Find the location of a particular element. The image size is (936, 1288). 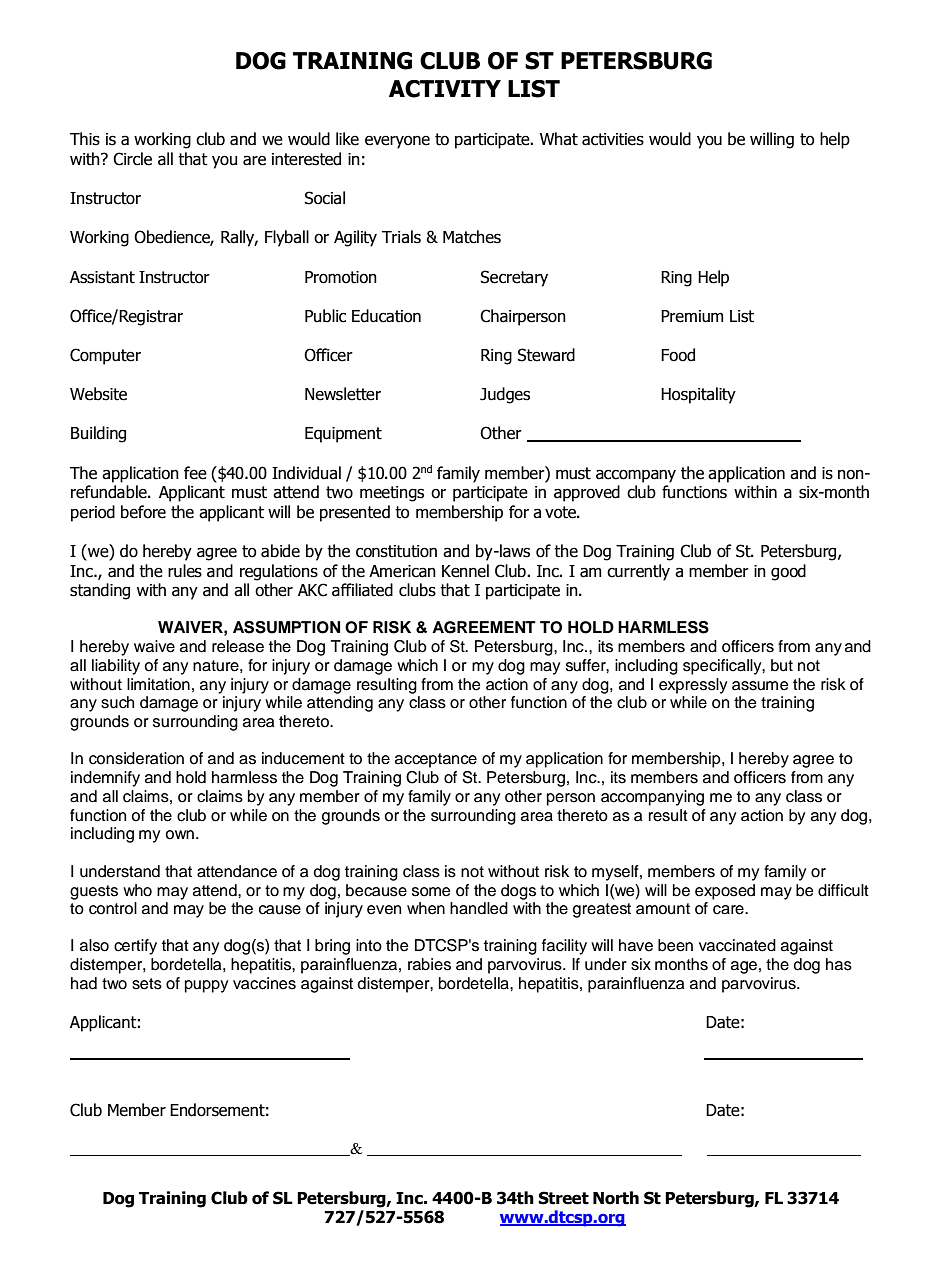

Kennel is located at coordinates (465, 571).
